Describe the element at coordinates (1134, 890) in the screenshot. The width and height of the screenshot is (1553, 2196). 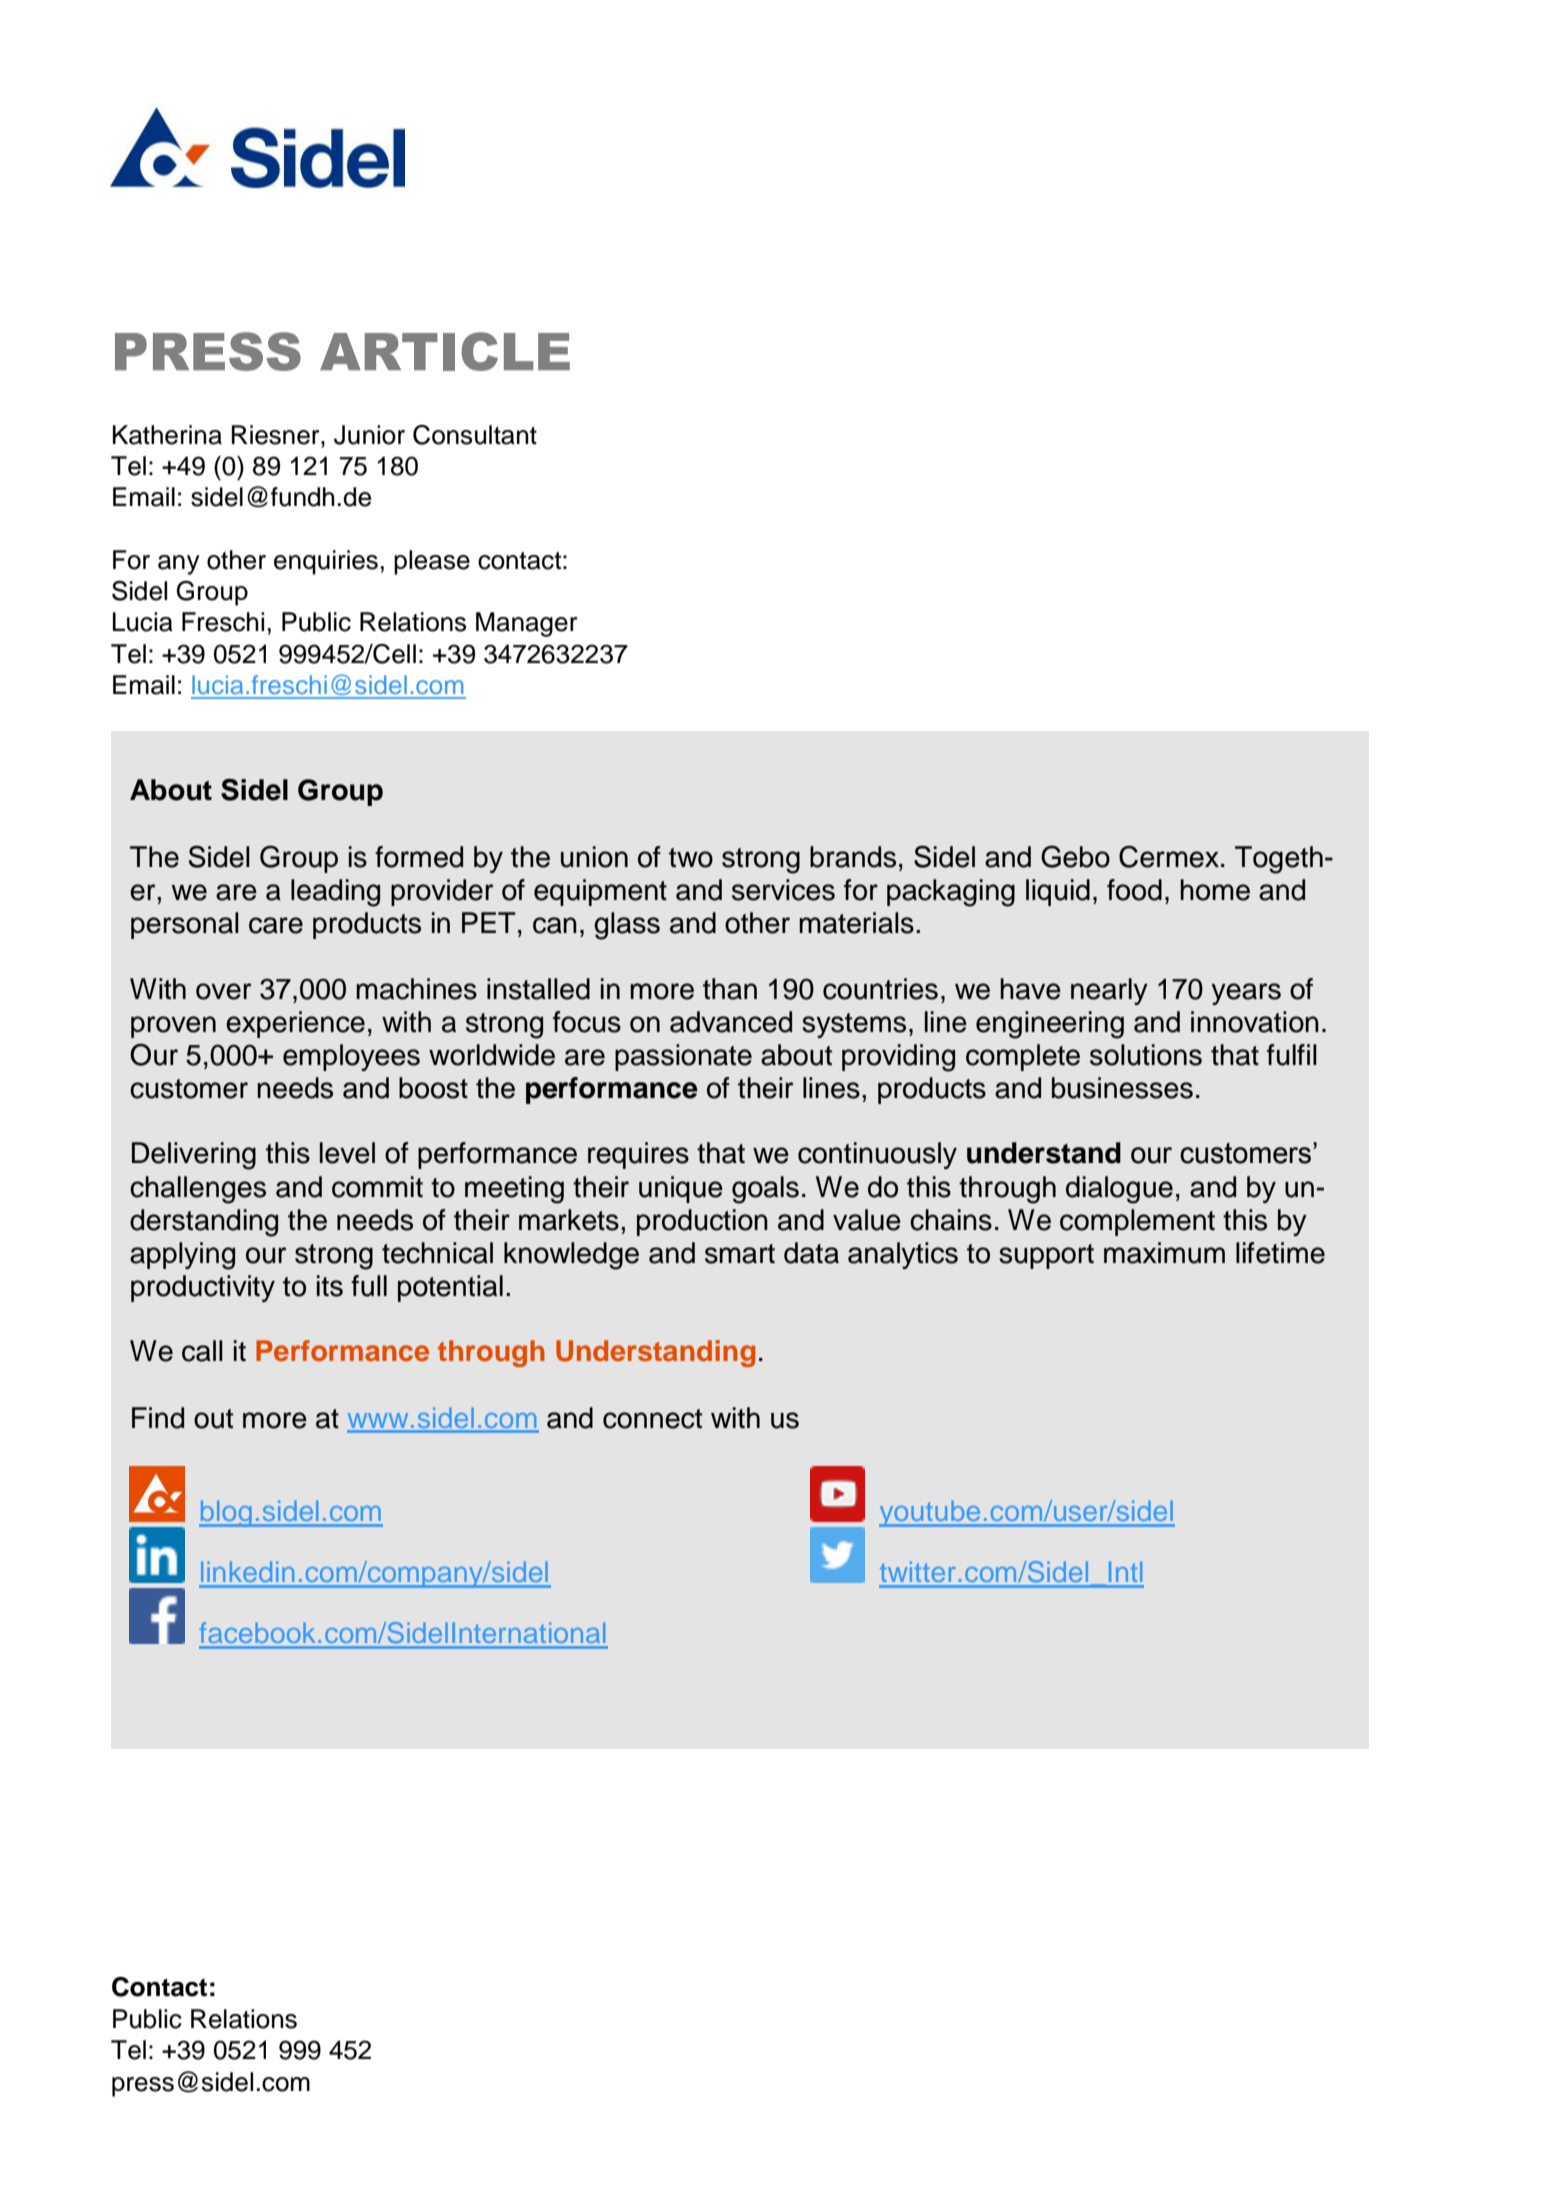
I see `food` at that location.
